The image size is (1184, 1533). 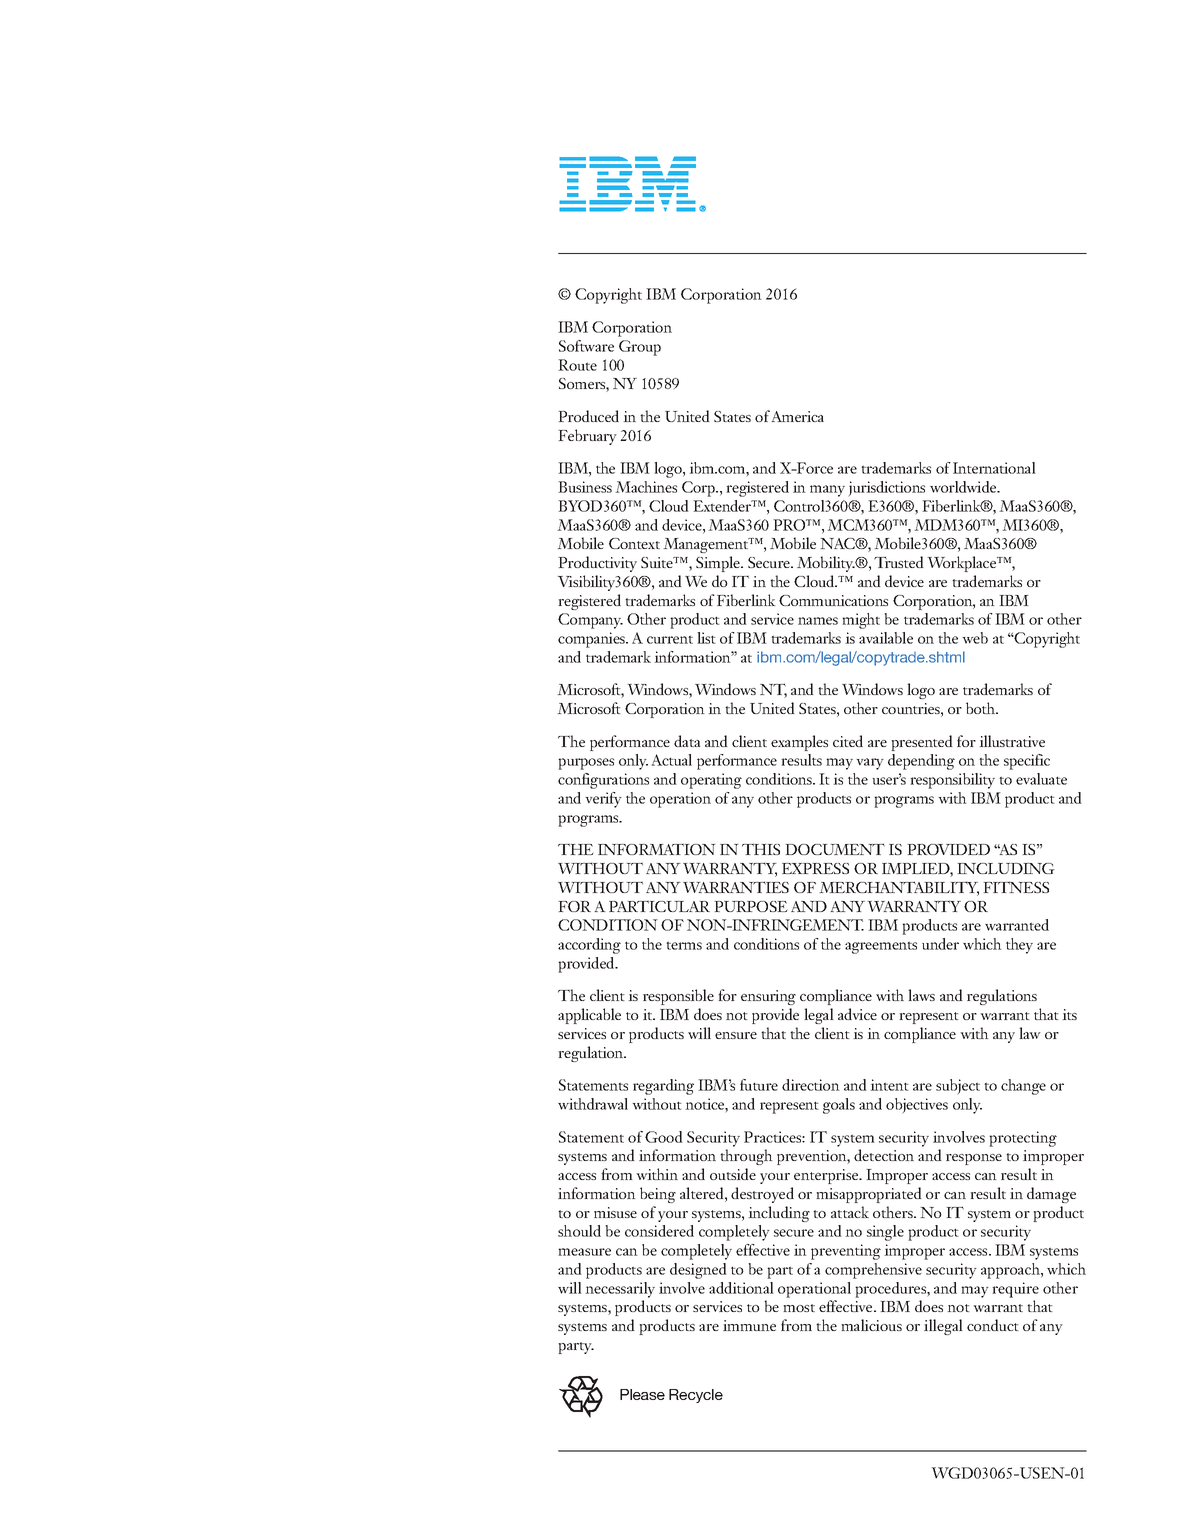 What do you see at coordinates (1016, 887) in the screenshot?
I see `FITNESS` at bounding box center [1016, 887].
